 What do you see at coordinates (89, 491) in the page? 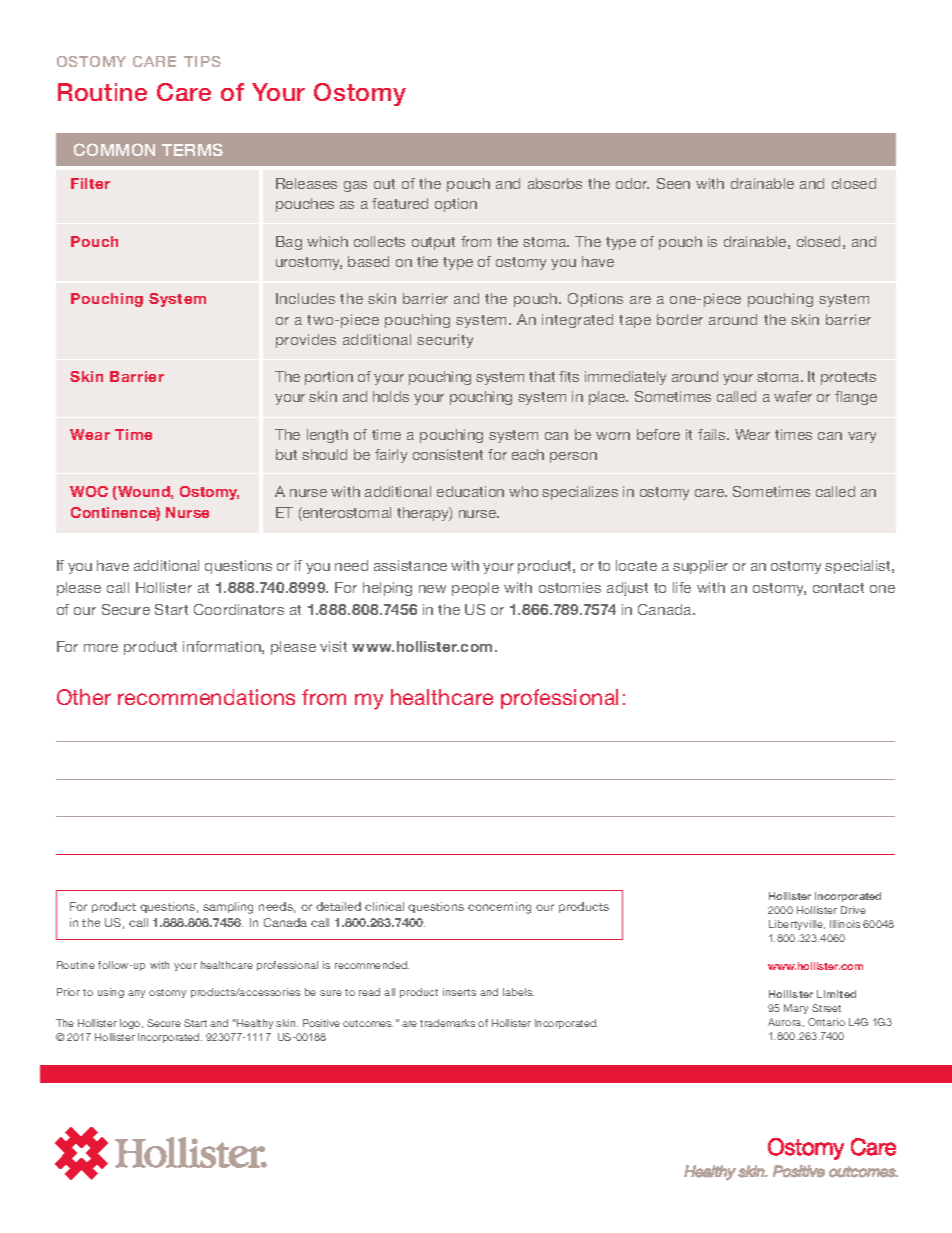
I see `WOC` at bounding box center [89, 491].
